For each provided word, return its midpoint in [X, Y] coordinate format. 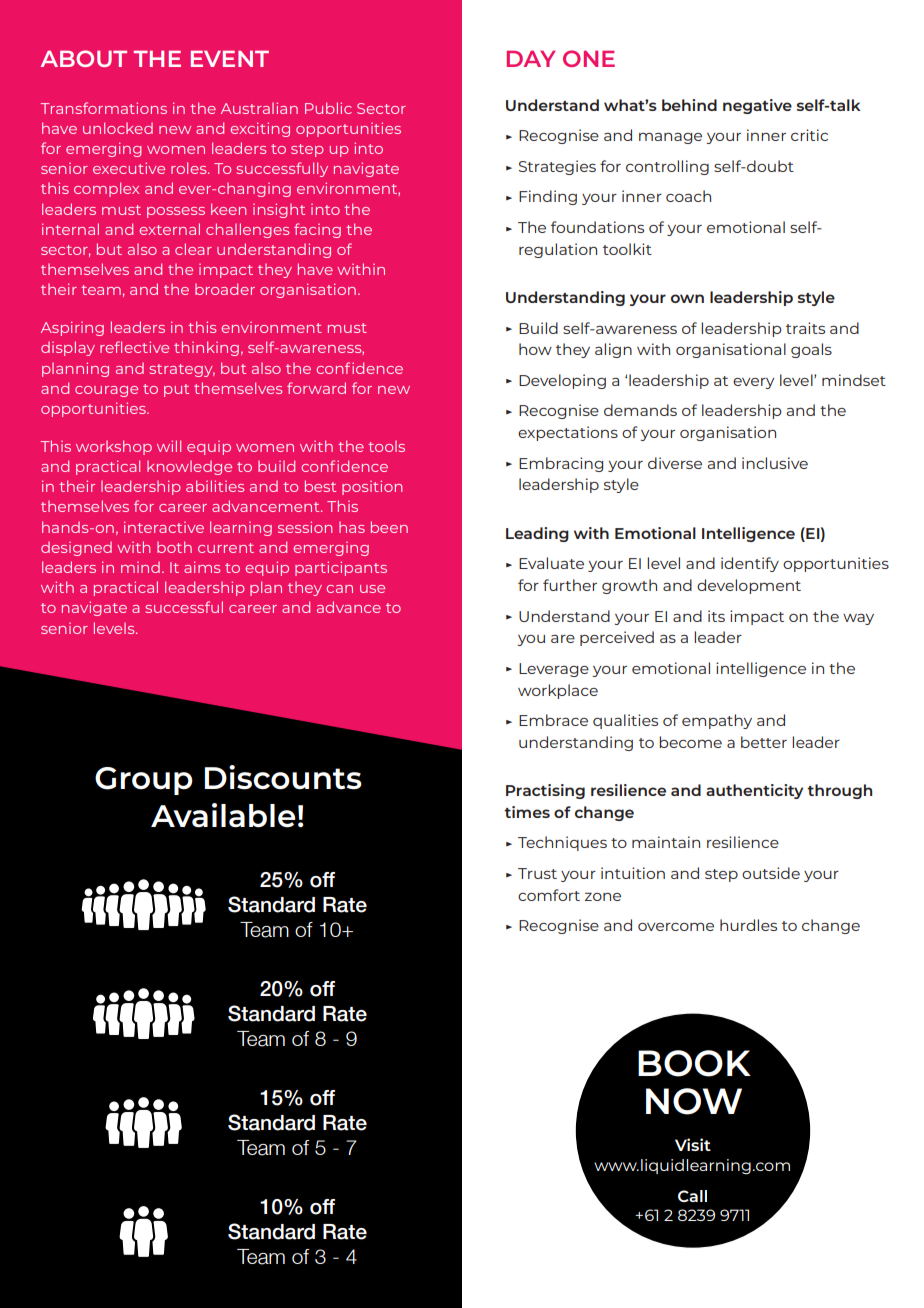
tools [386, 446]
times [527, 812]
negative [757, 106]
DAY [531, 58]
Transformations [103, 108]
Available [223, 815]
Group [144, 781]
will [169, 446]
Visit [693, 1144]
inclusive [775, 463]
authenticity [754, 791]
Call [692, 1196]
